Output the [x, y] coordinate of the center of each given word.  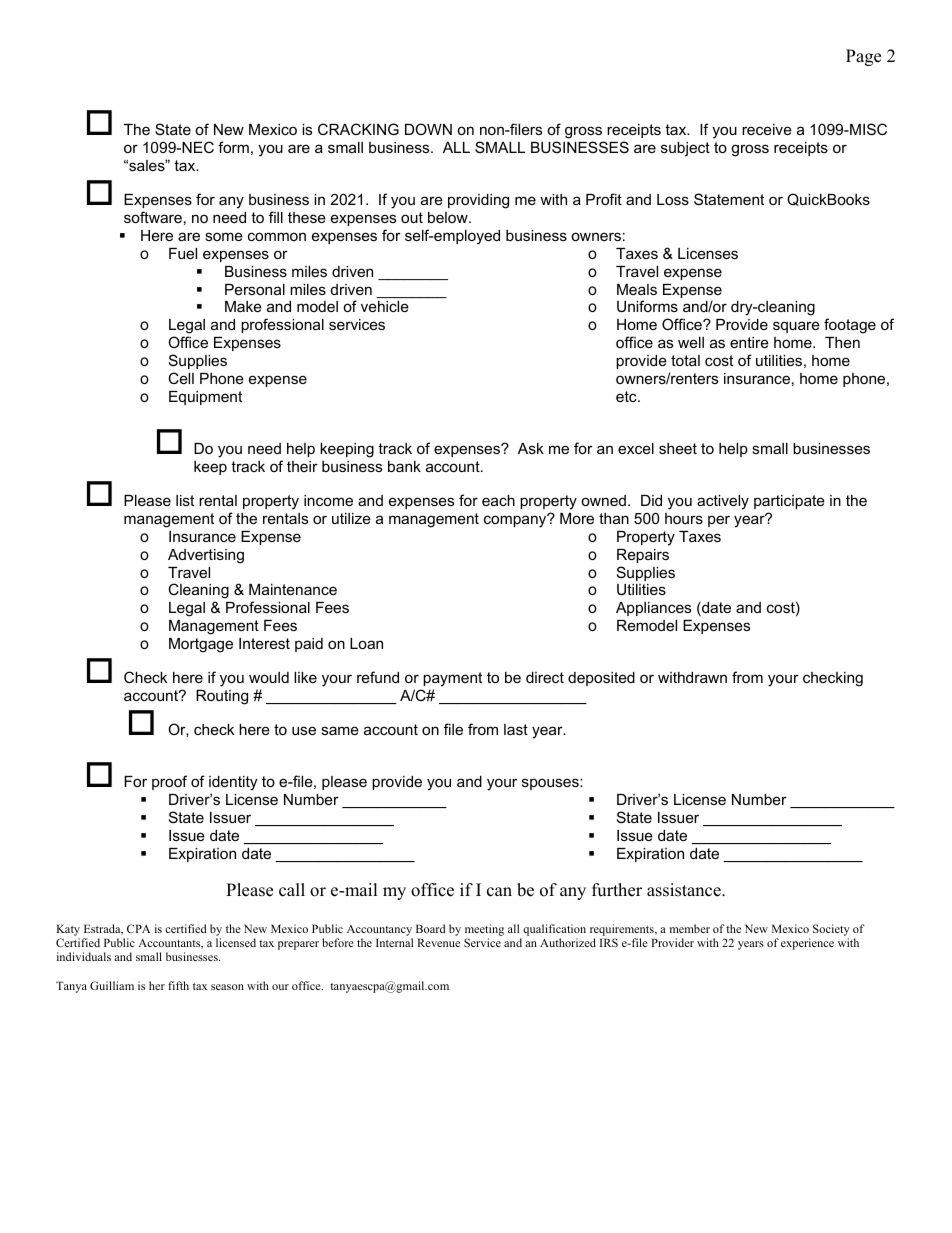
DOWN [428, 129]
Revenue [438, 942]
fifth [178, 985]
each [498, 500]
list [185, 500]
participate [789, 502]
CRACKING [358, 129]
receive [767, 129]
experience [807, 944]
